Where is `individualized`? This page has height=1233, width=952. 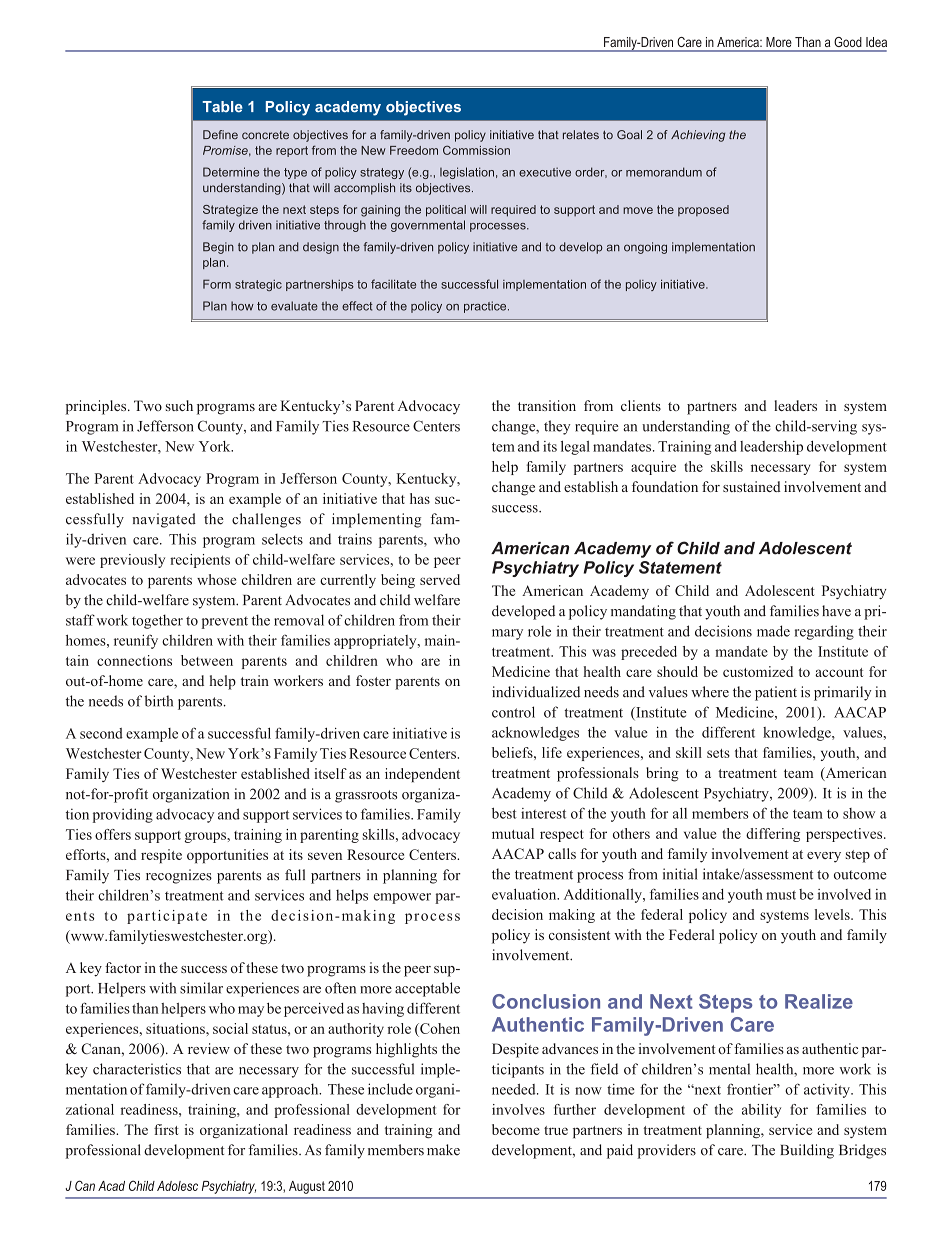 individualized is located at coordinates (536, 692).
